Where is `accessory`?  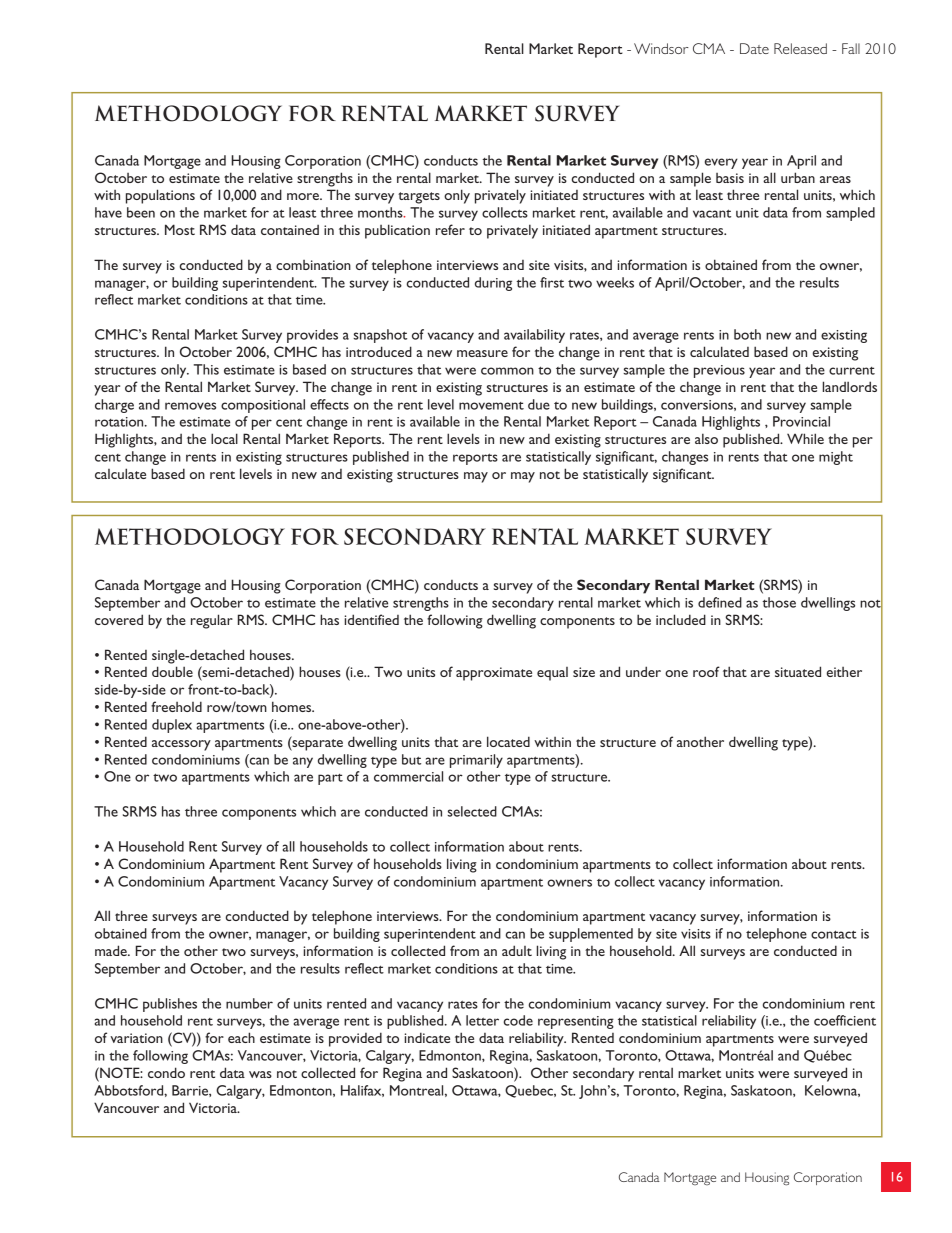 accessory is located at coordinates (181, 745).
